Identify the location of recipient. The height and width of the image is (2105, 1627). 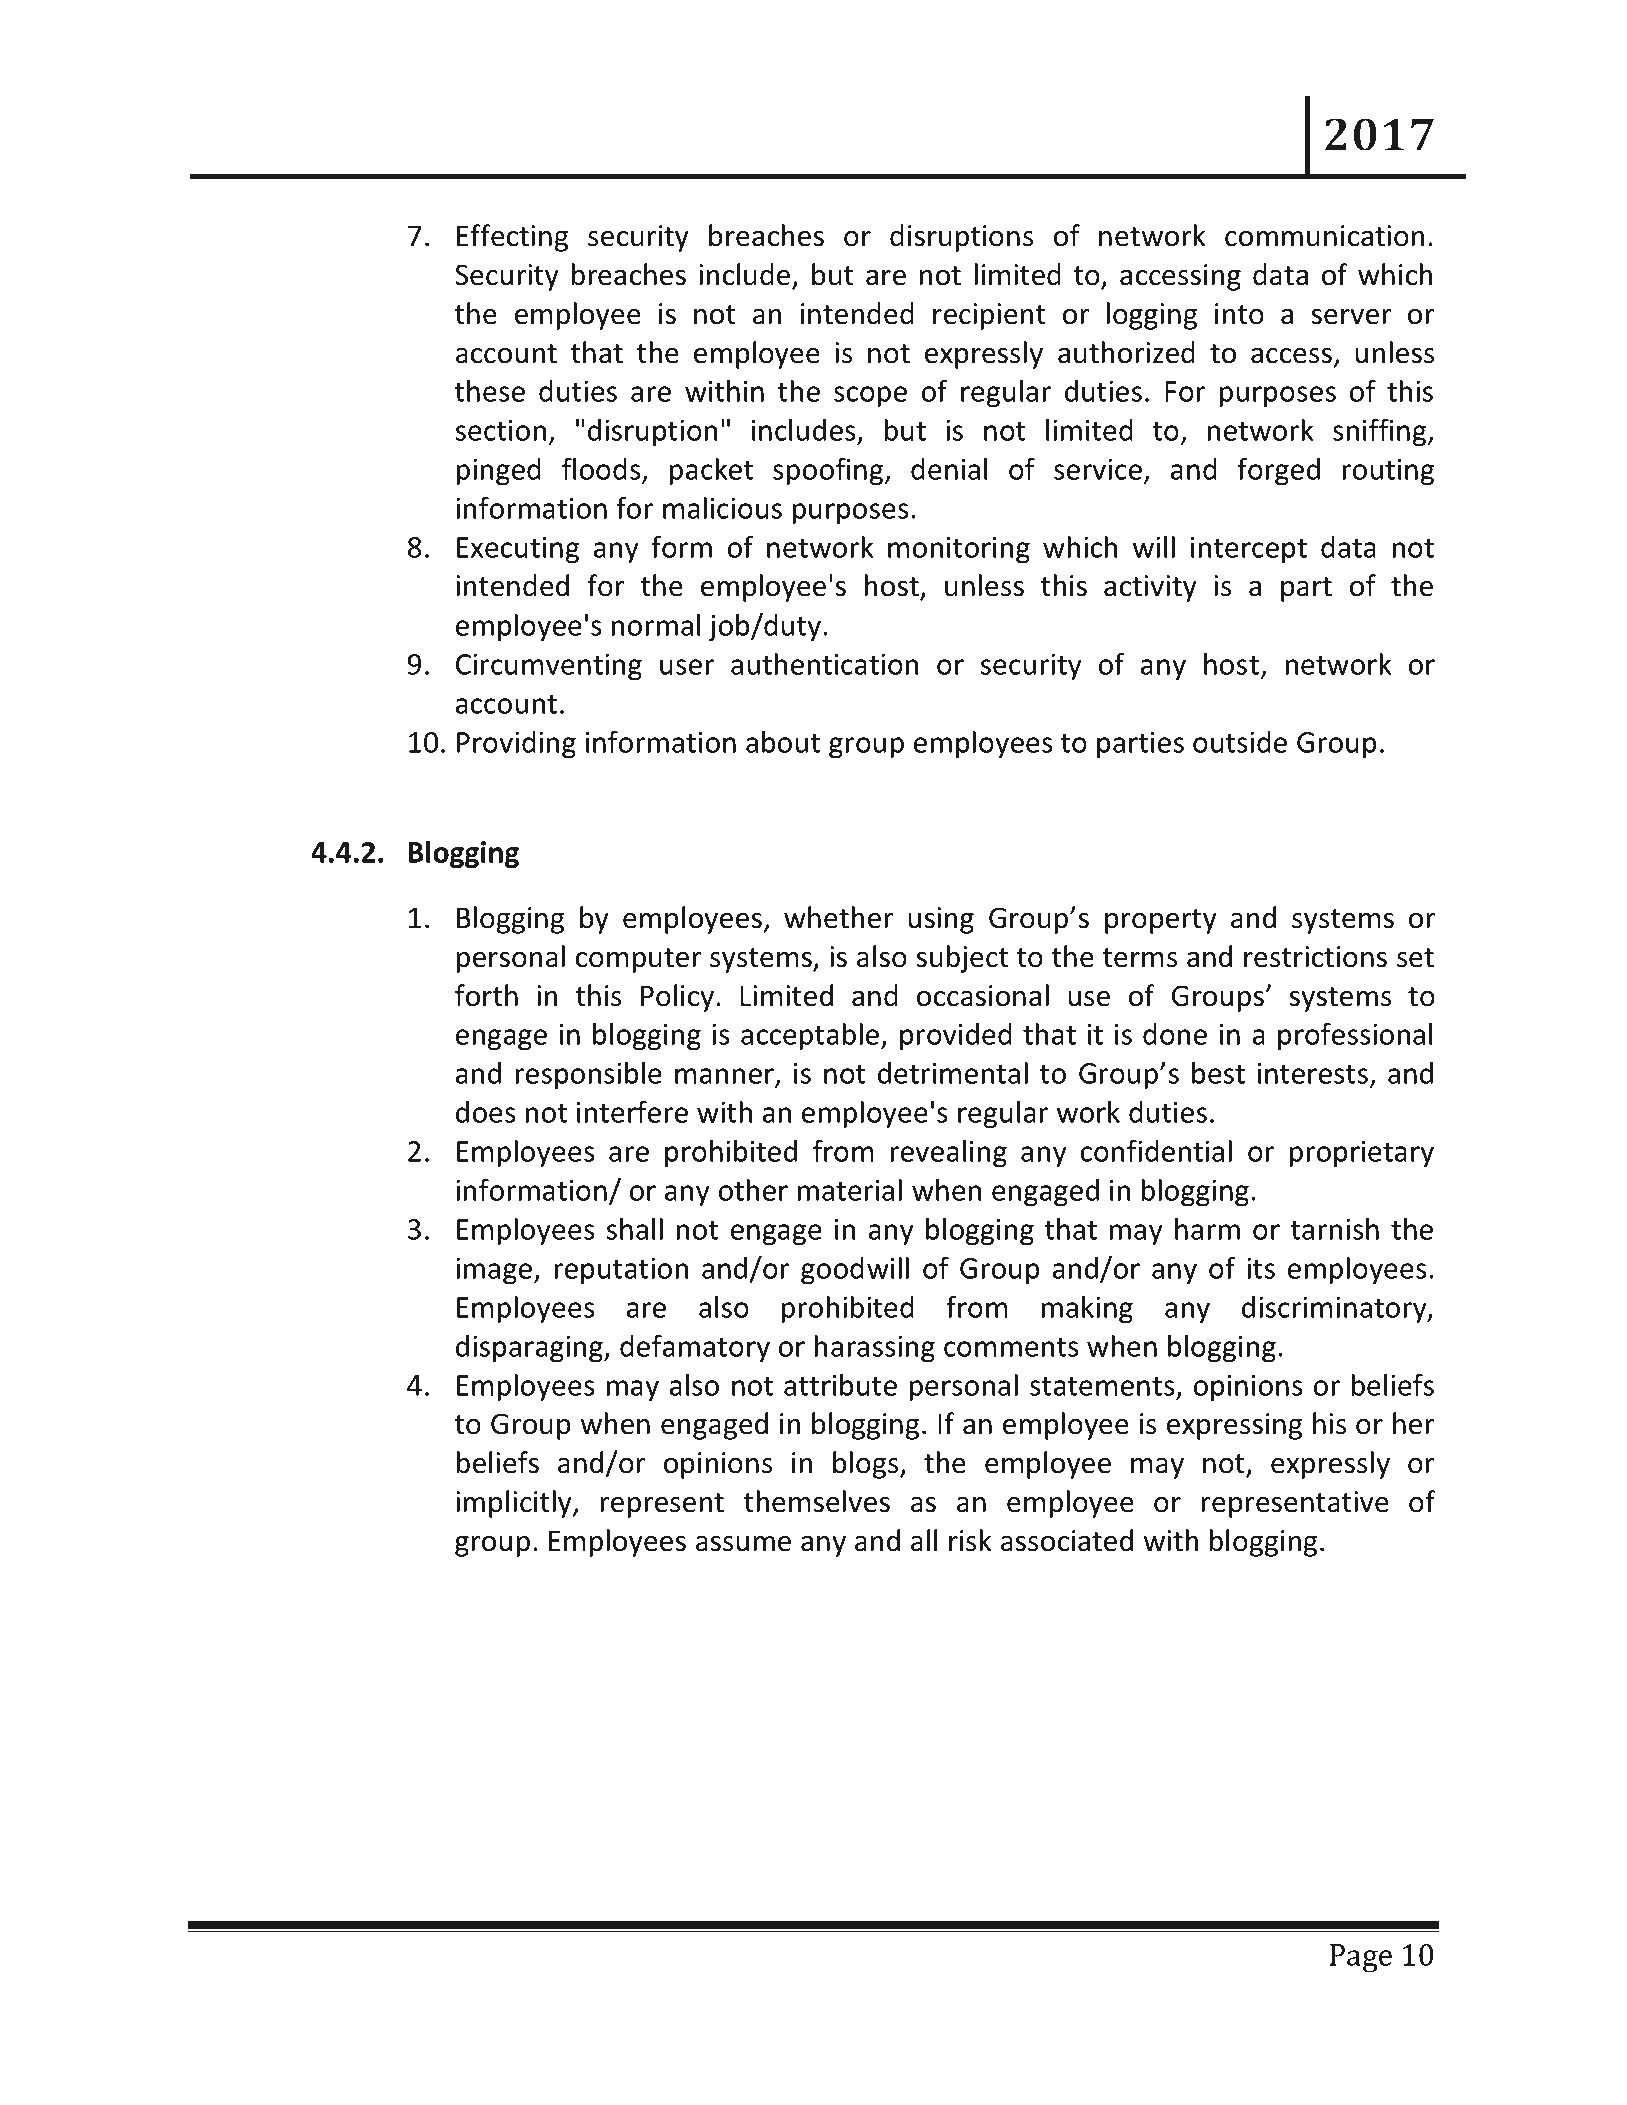
(989, 316).
